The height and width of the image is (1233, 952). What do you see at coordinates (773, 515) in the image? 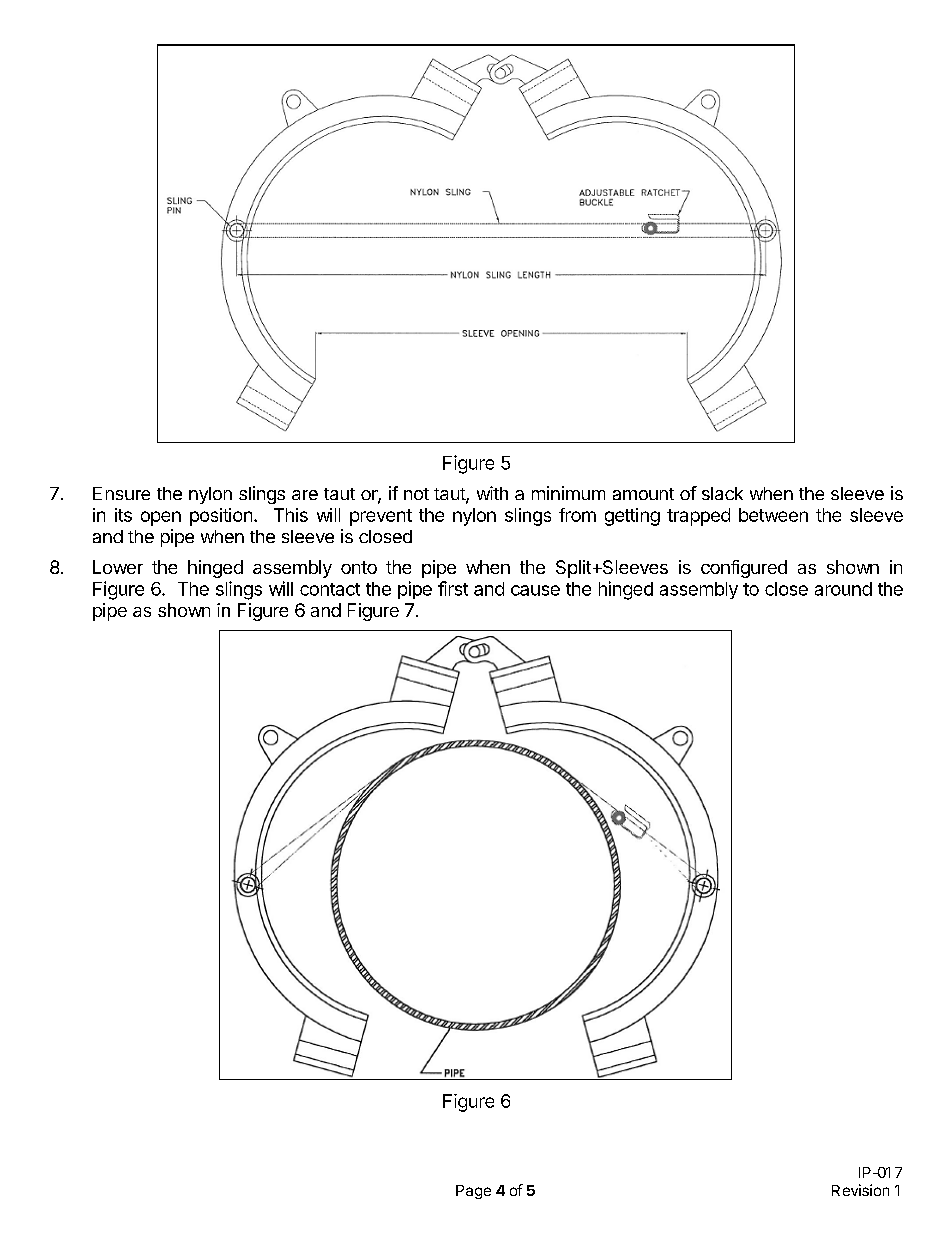
I see `between` at bounding box center [773, 515].
